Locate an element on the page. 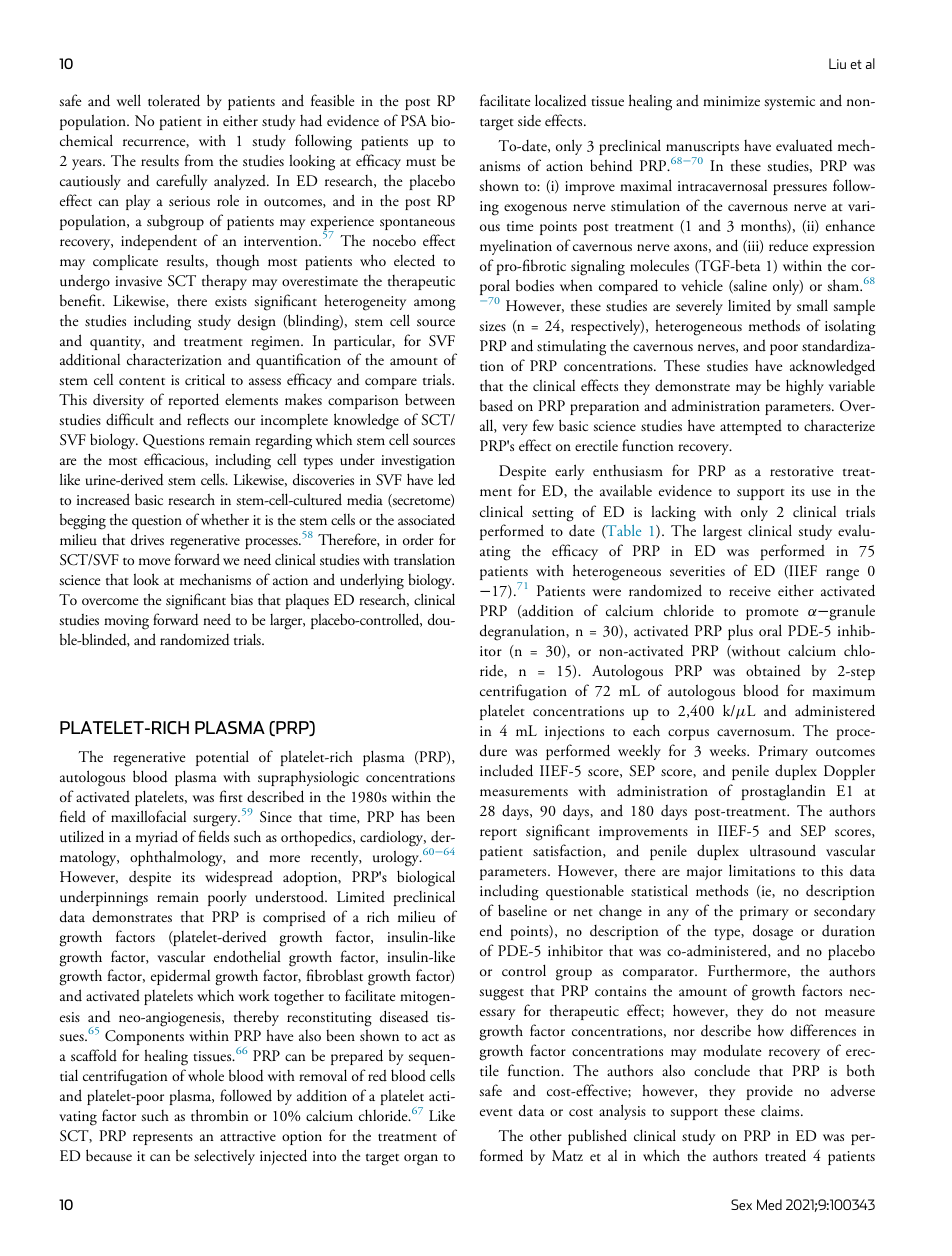 This image has height=1256, width=952. order is located at coordinates (418, 540).
